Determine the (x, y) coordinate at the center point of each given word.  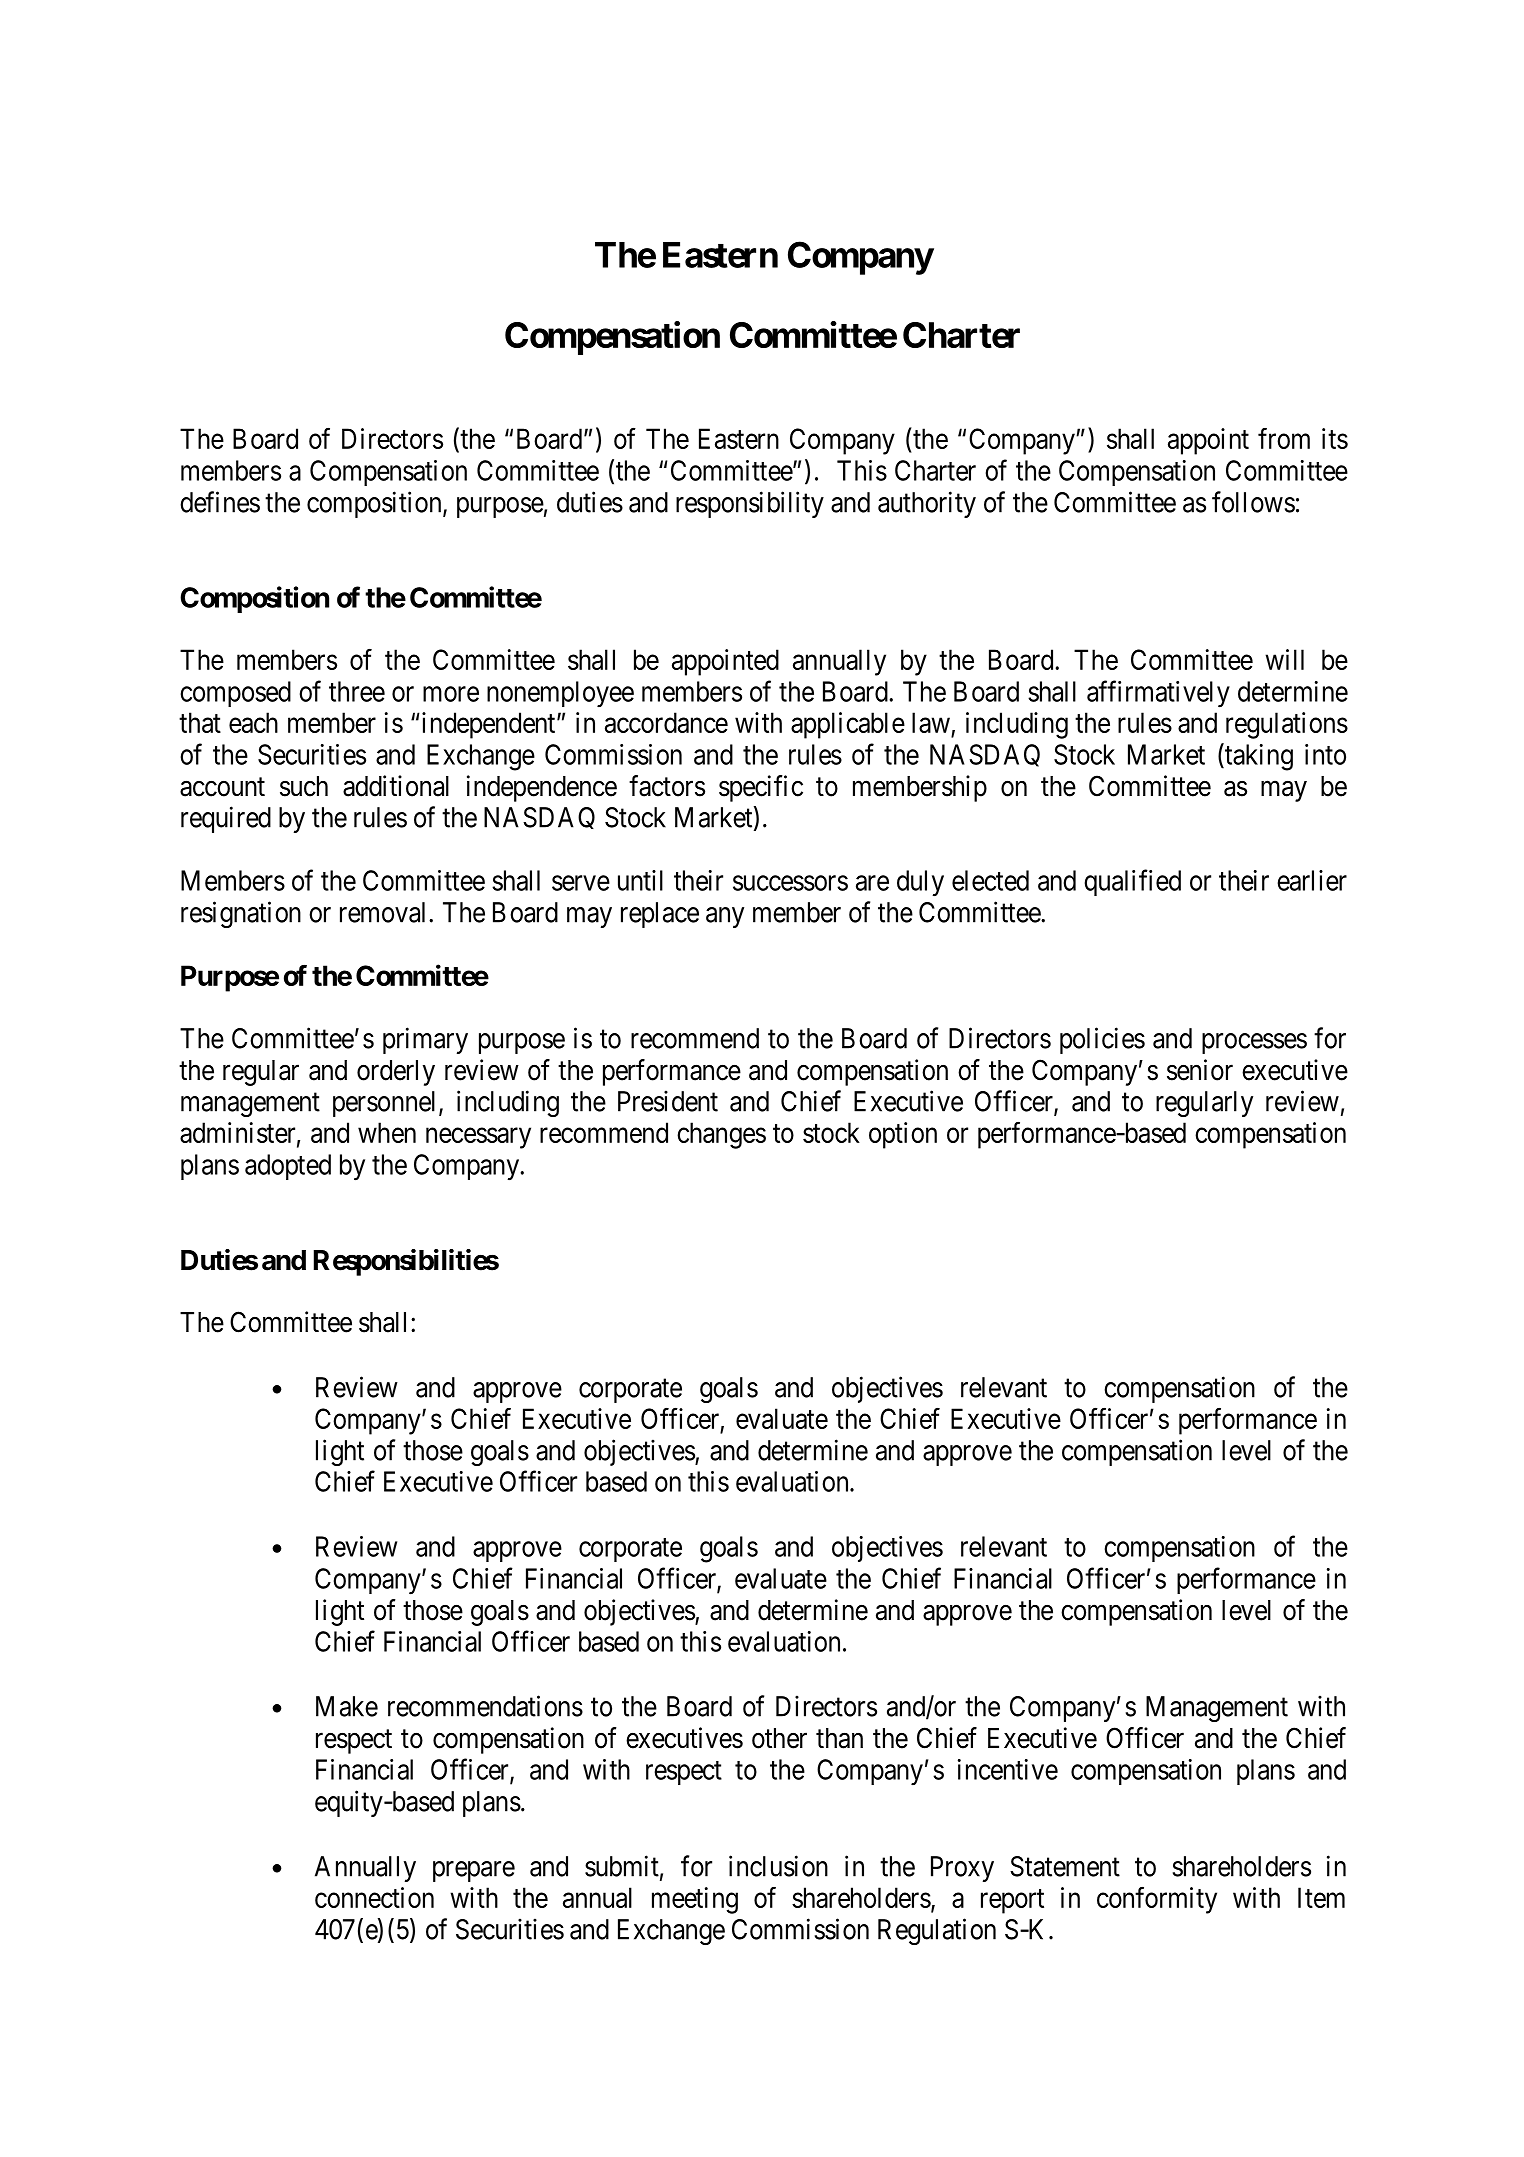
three (357, 691)
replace (660, 915)
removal (385, 912)
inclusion (778, 1866)
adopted (288, 1167)
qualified (1132, 882)
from (1284, 438)
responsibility (750, 504)
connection (374, 1897)
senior (1200, 1070)
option (903, 1135)
